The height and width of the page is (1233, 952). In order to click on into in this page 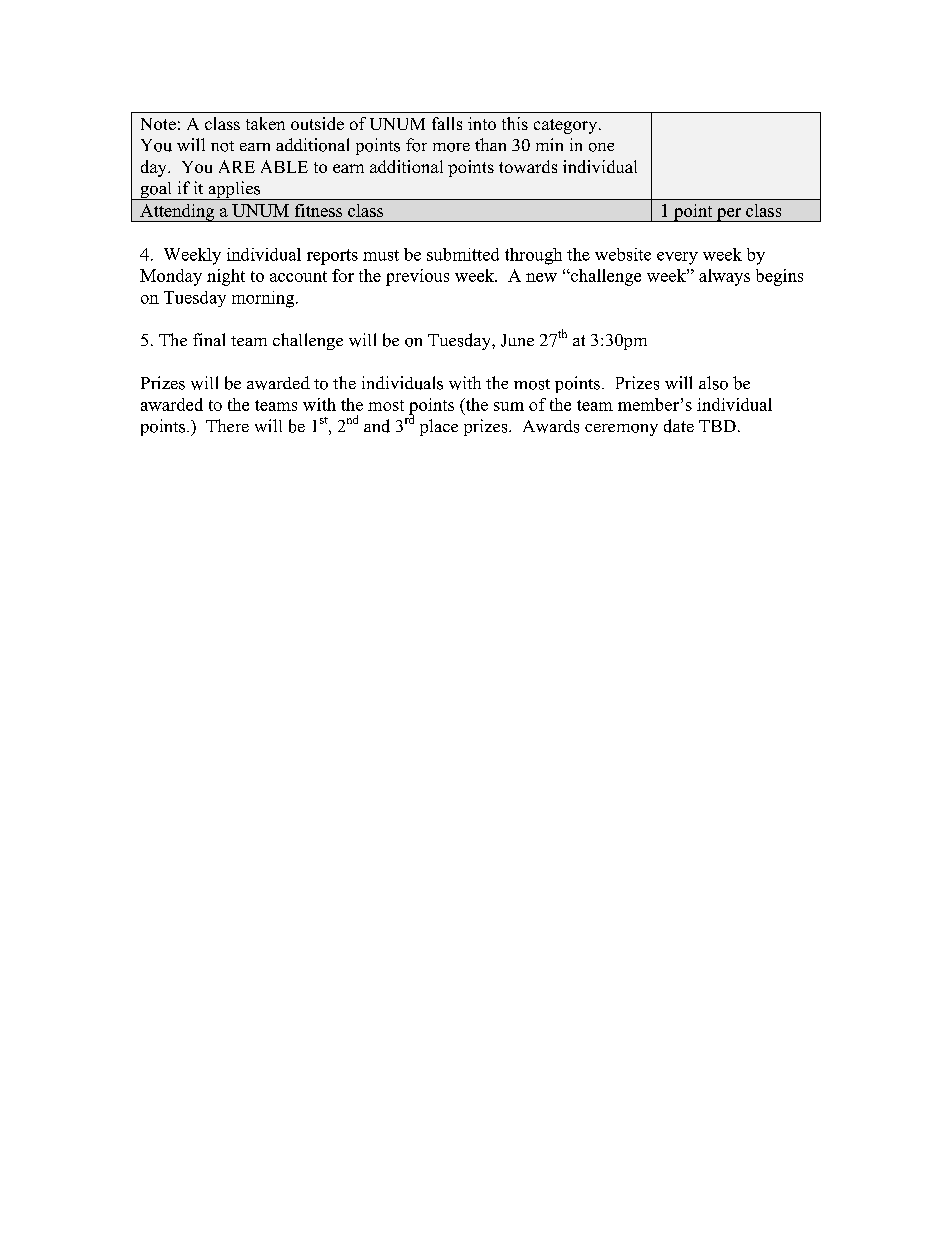, I will do `click(482, 123)`.
